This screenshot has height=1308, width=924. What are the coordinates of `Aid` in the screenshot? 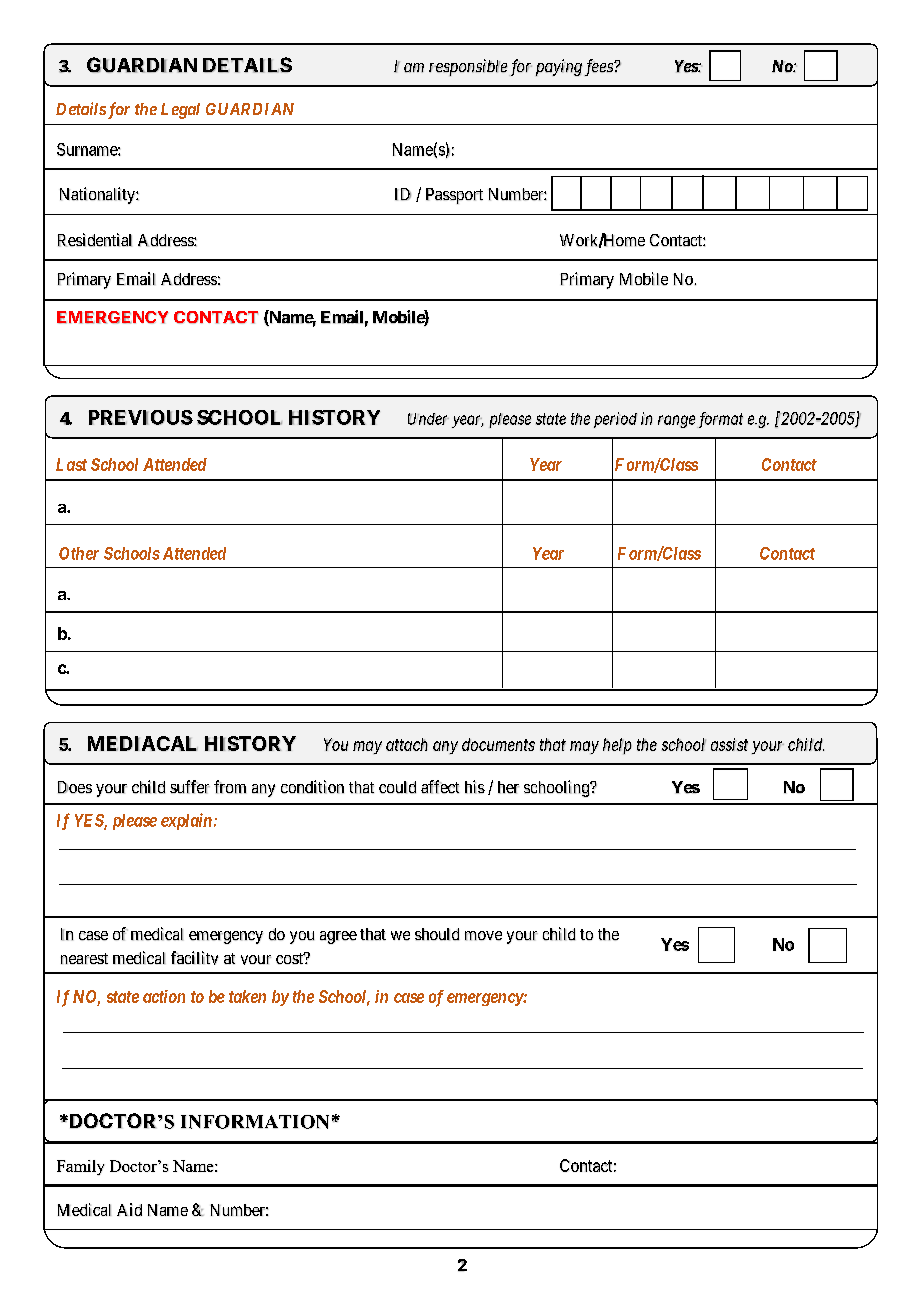 It's located at (129, 1209).
